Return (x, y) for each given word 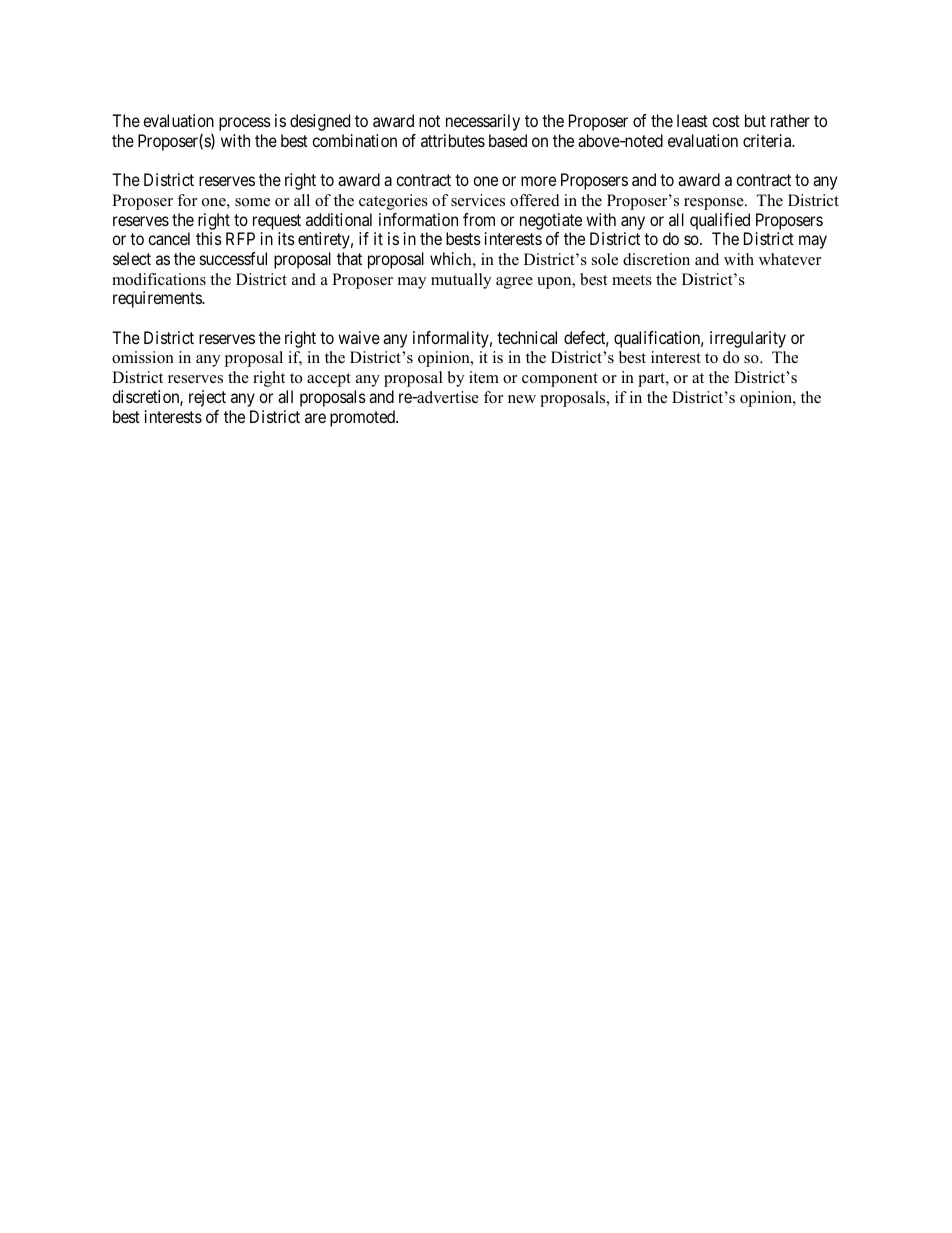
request (277, 222)
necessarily (483, 122)
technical (527, 337)
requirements (158, 299)
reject (207, 398)
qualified (720, 221)
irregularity (748, 339)
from (479, 219)
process (245, 124)
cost (726, 121)
